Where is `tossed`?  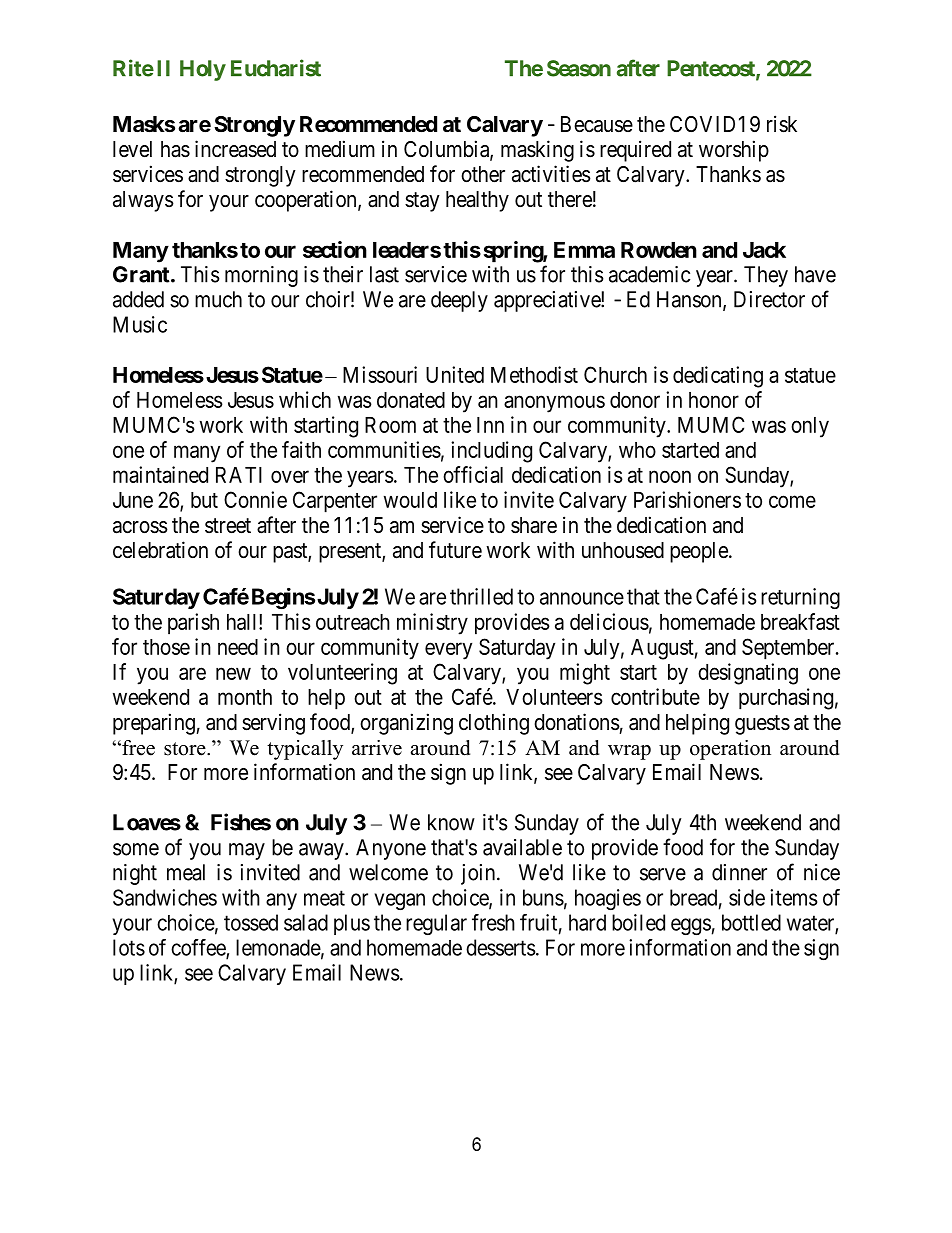
tossed is located at coordinates (251, 922).
